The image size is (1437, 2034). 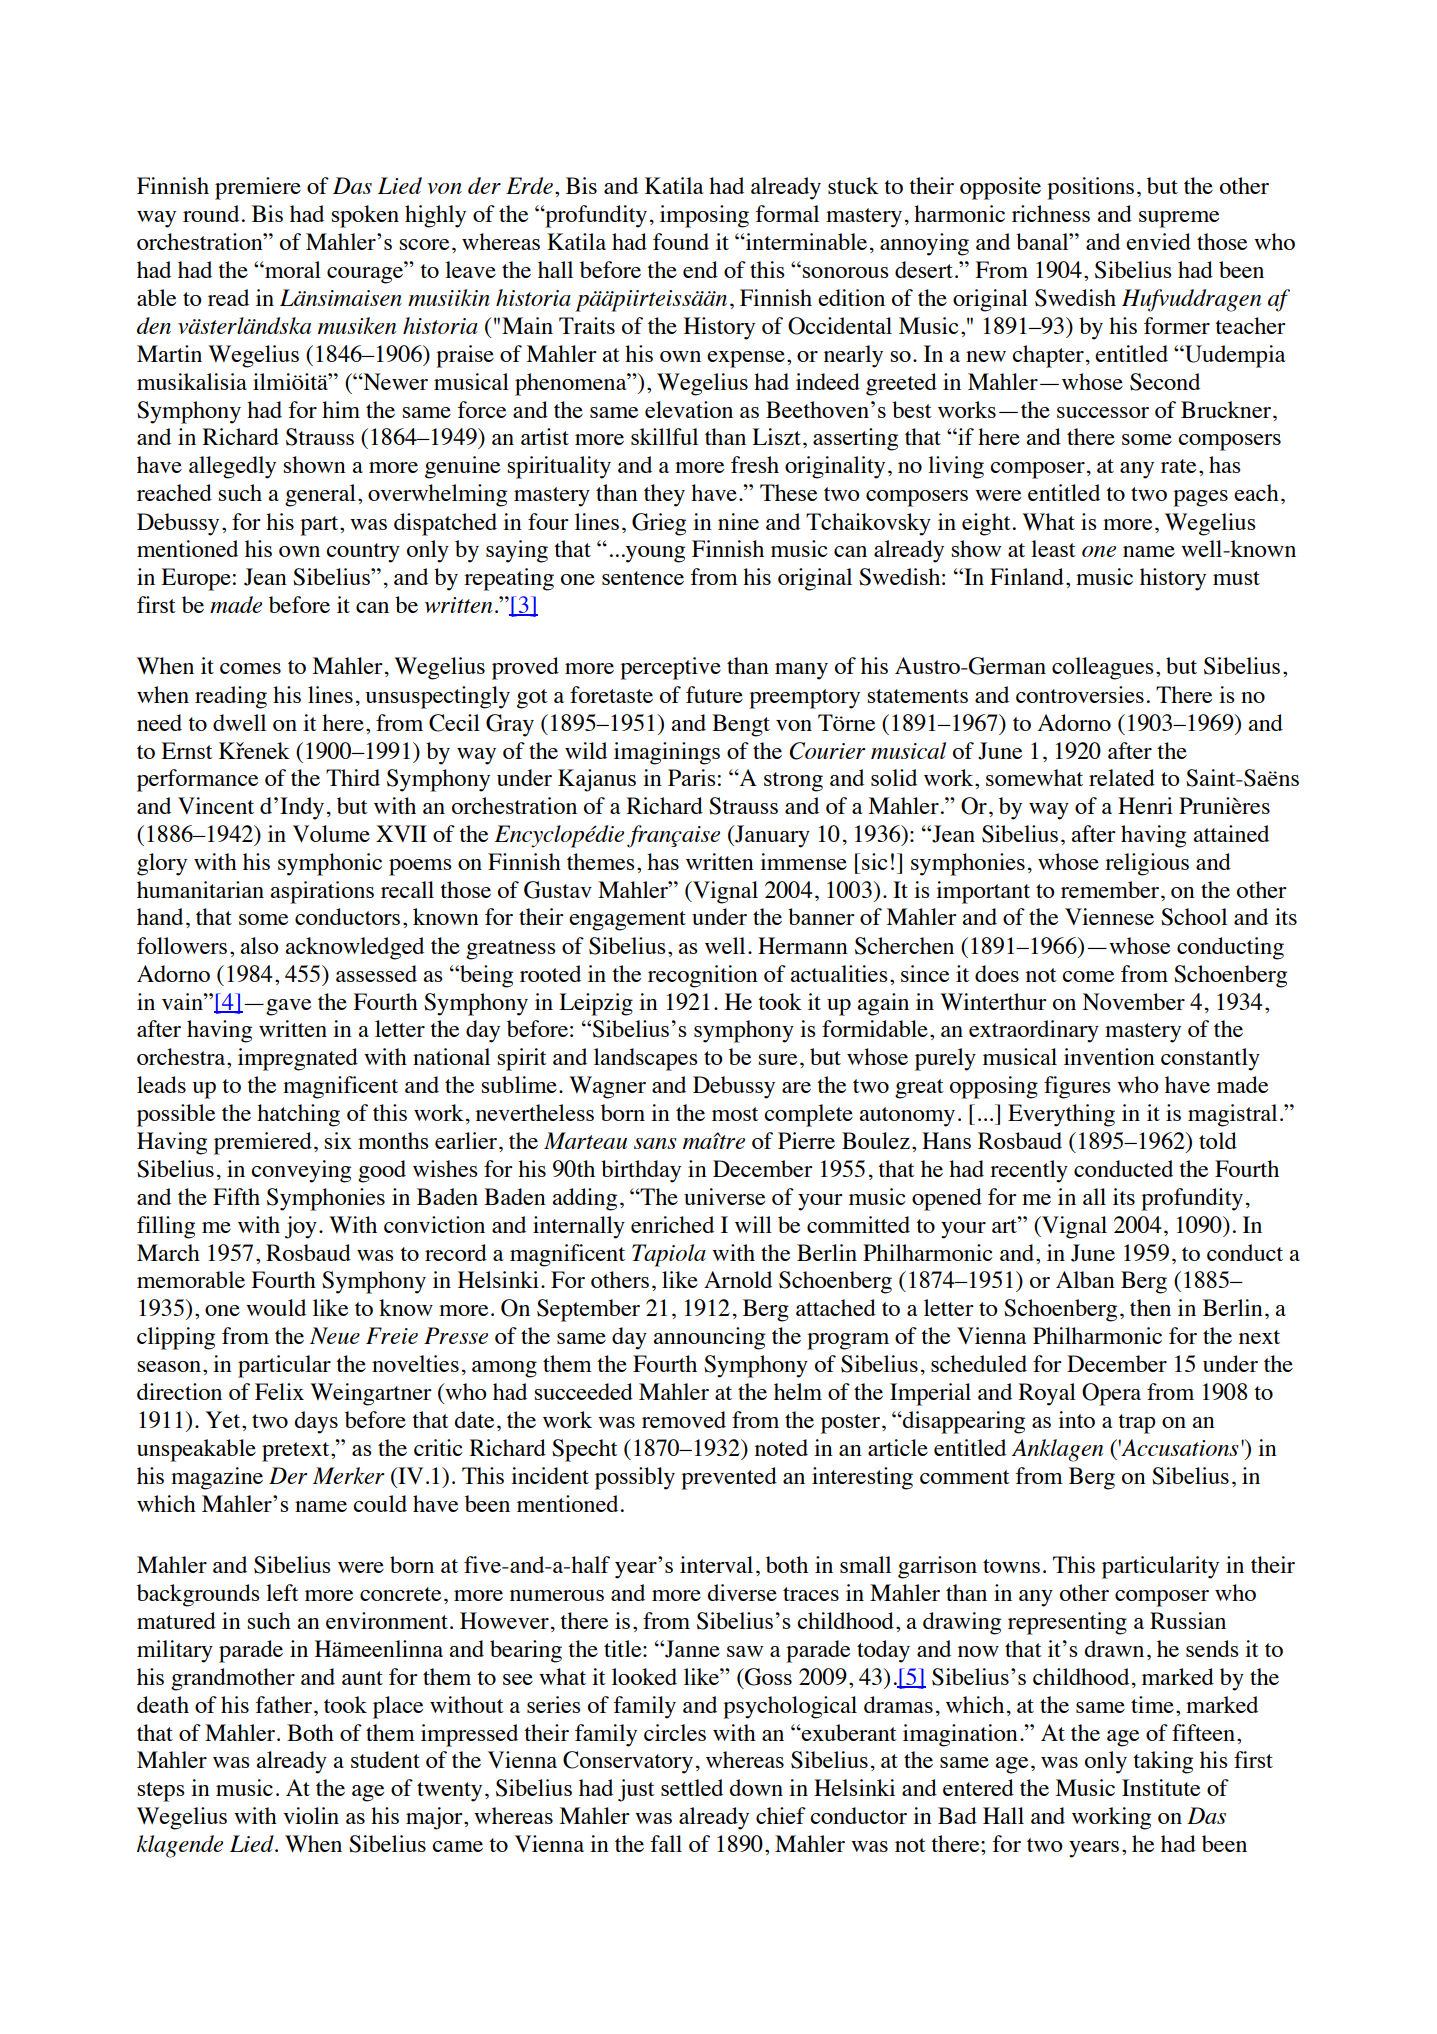 I want to click on Institute, so click(x=1161, y=1787).
